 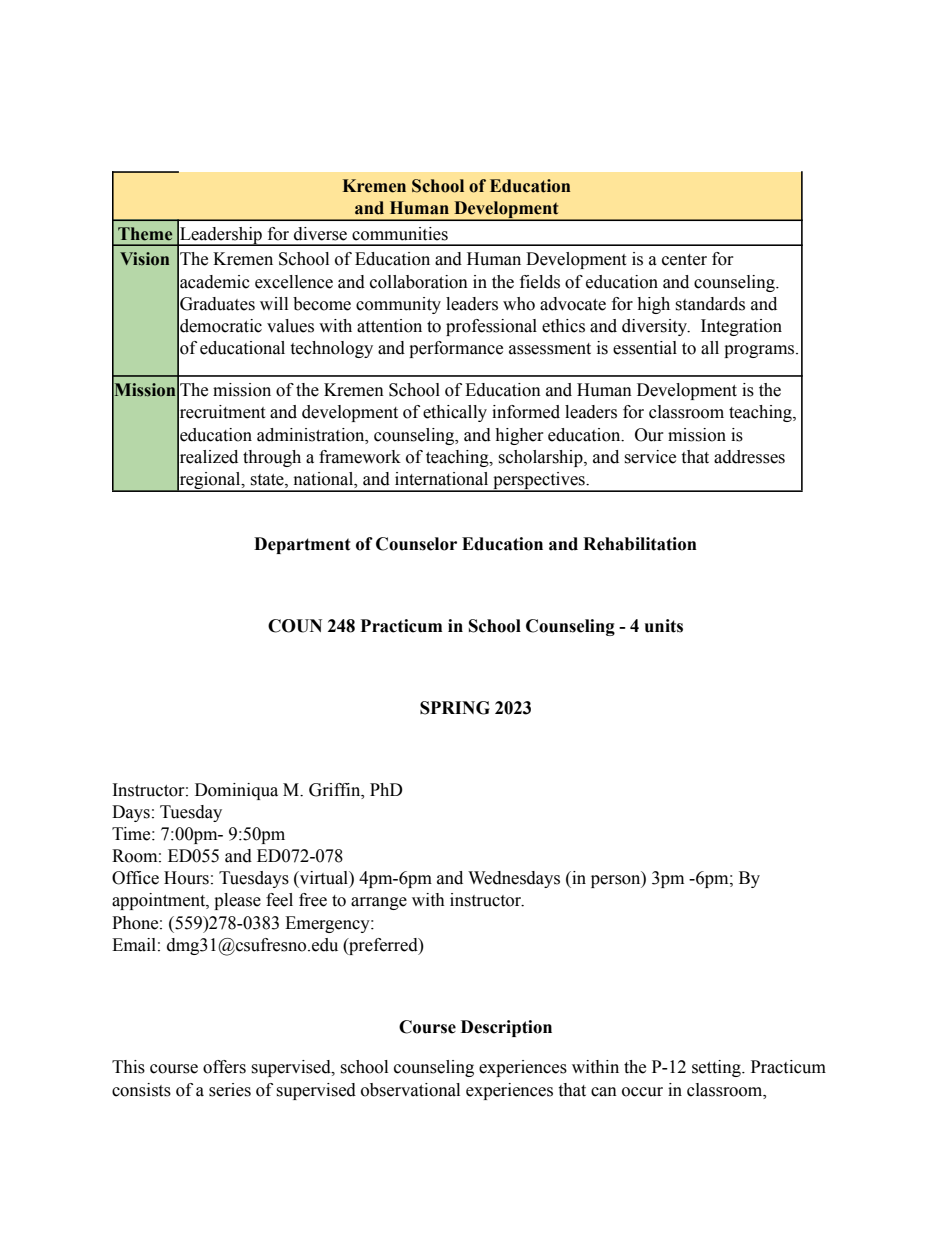 What do you see at coordinates (419, 282) in the screenshot?
I see `collaboration` at bounding box center [419, 282].
